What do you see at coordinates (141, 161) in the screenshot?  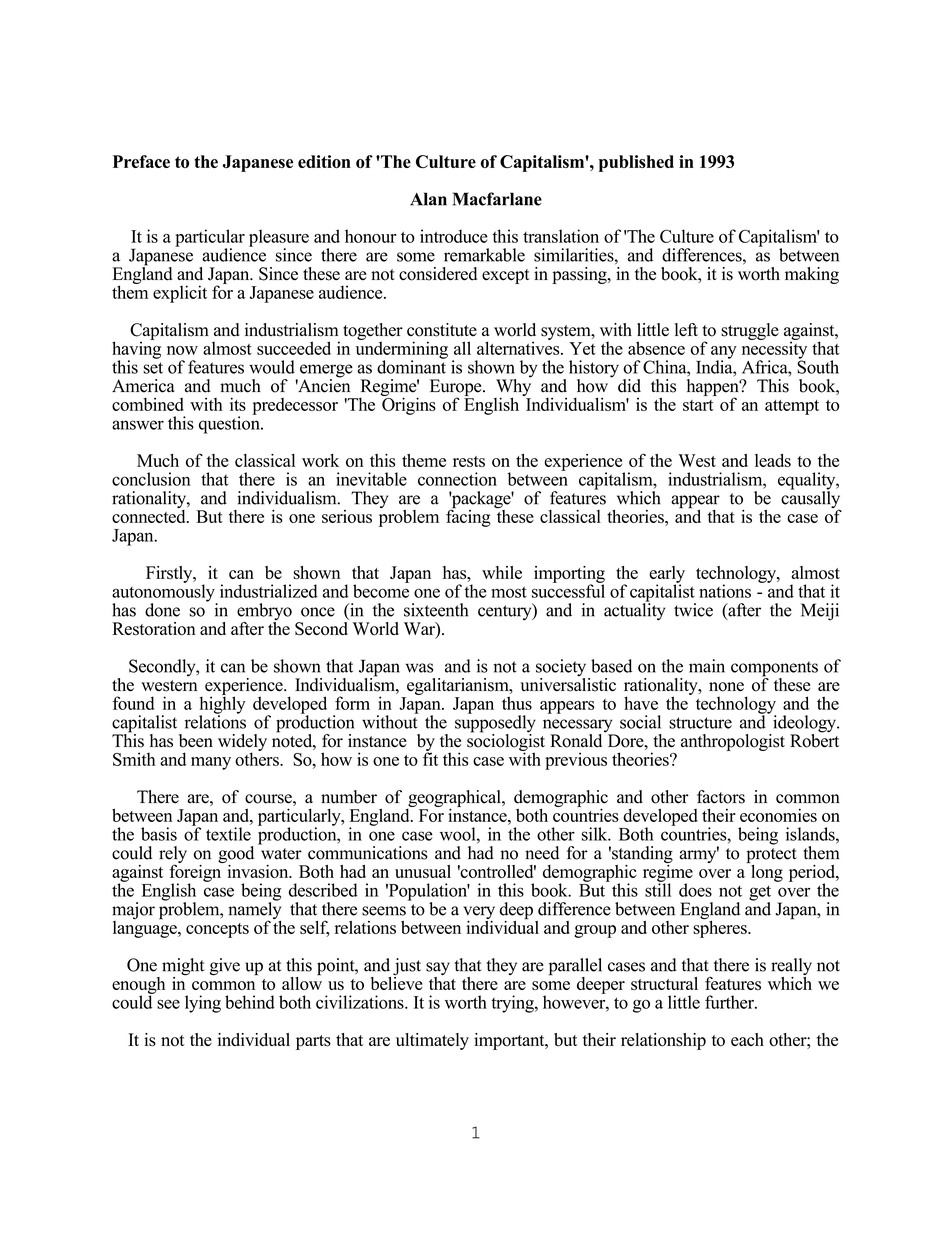 I see `Preface` at bounding box center [141, 161].
